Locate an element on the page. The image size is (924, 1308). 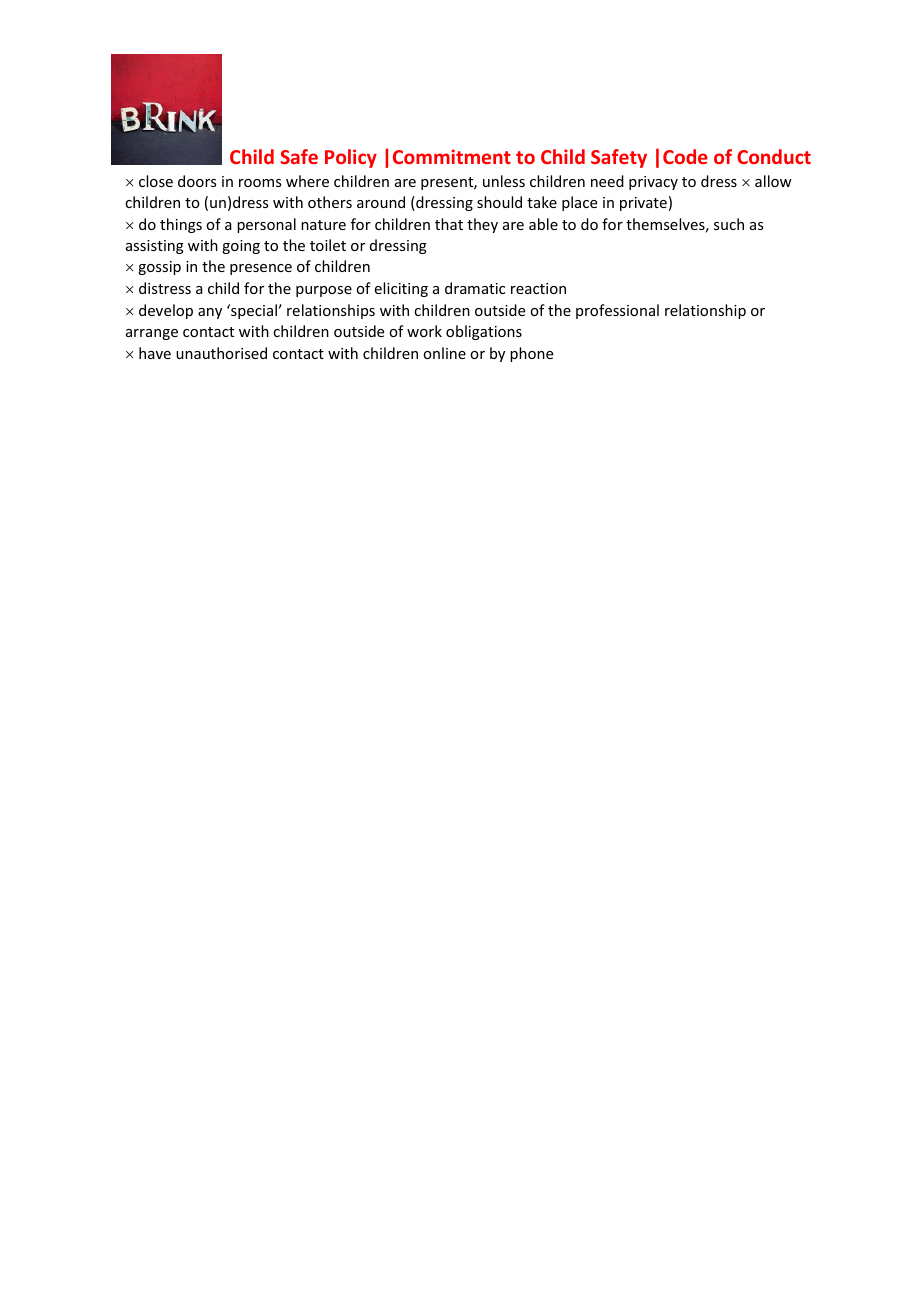
others is located at coordinates (330, 202).
